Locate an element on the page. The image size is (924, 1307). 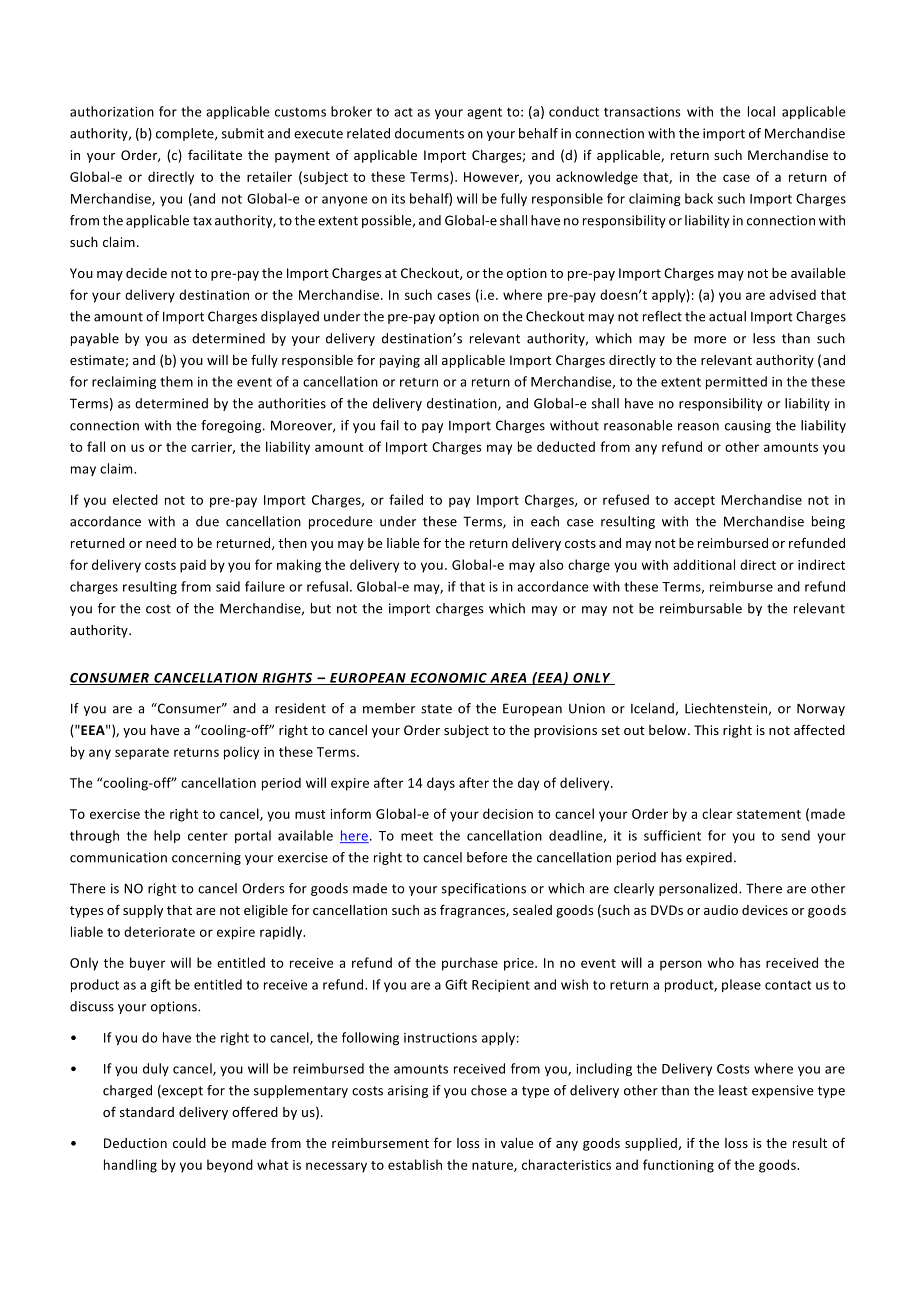
could is located at coordinates (189, 1143).
